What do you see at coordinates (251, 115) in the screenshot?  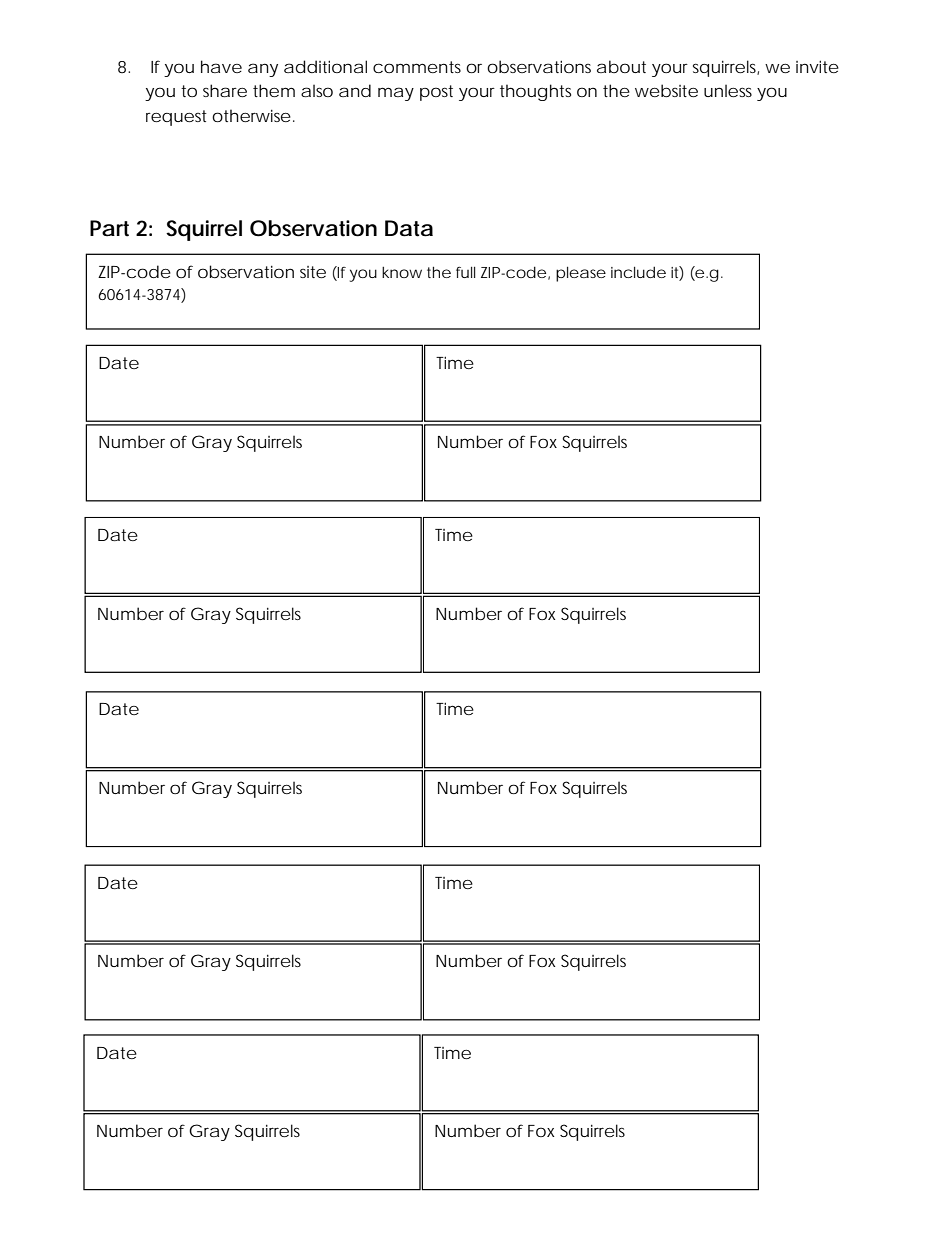 I see `otherwise` at bounding box center [251, 115].
